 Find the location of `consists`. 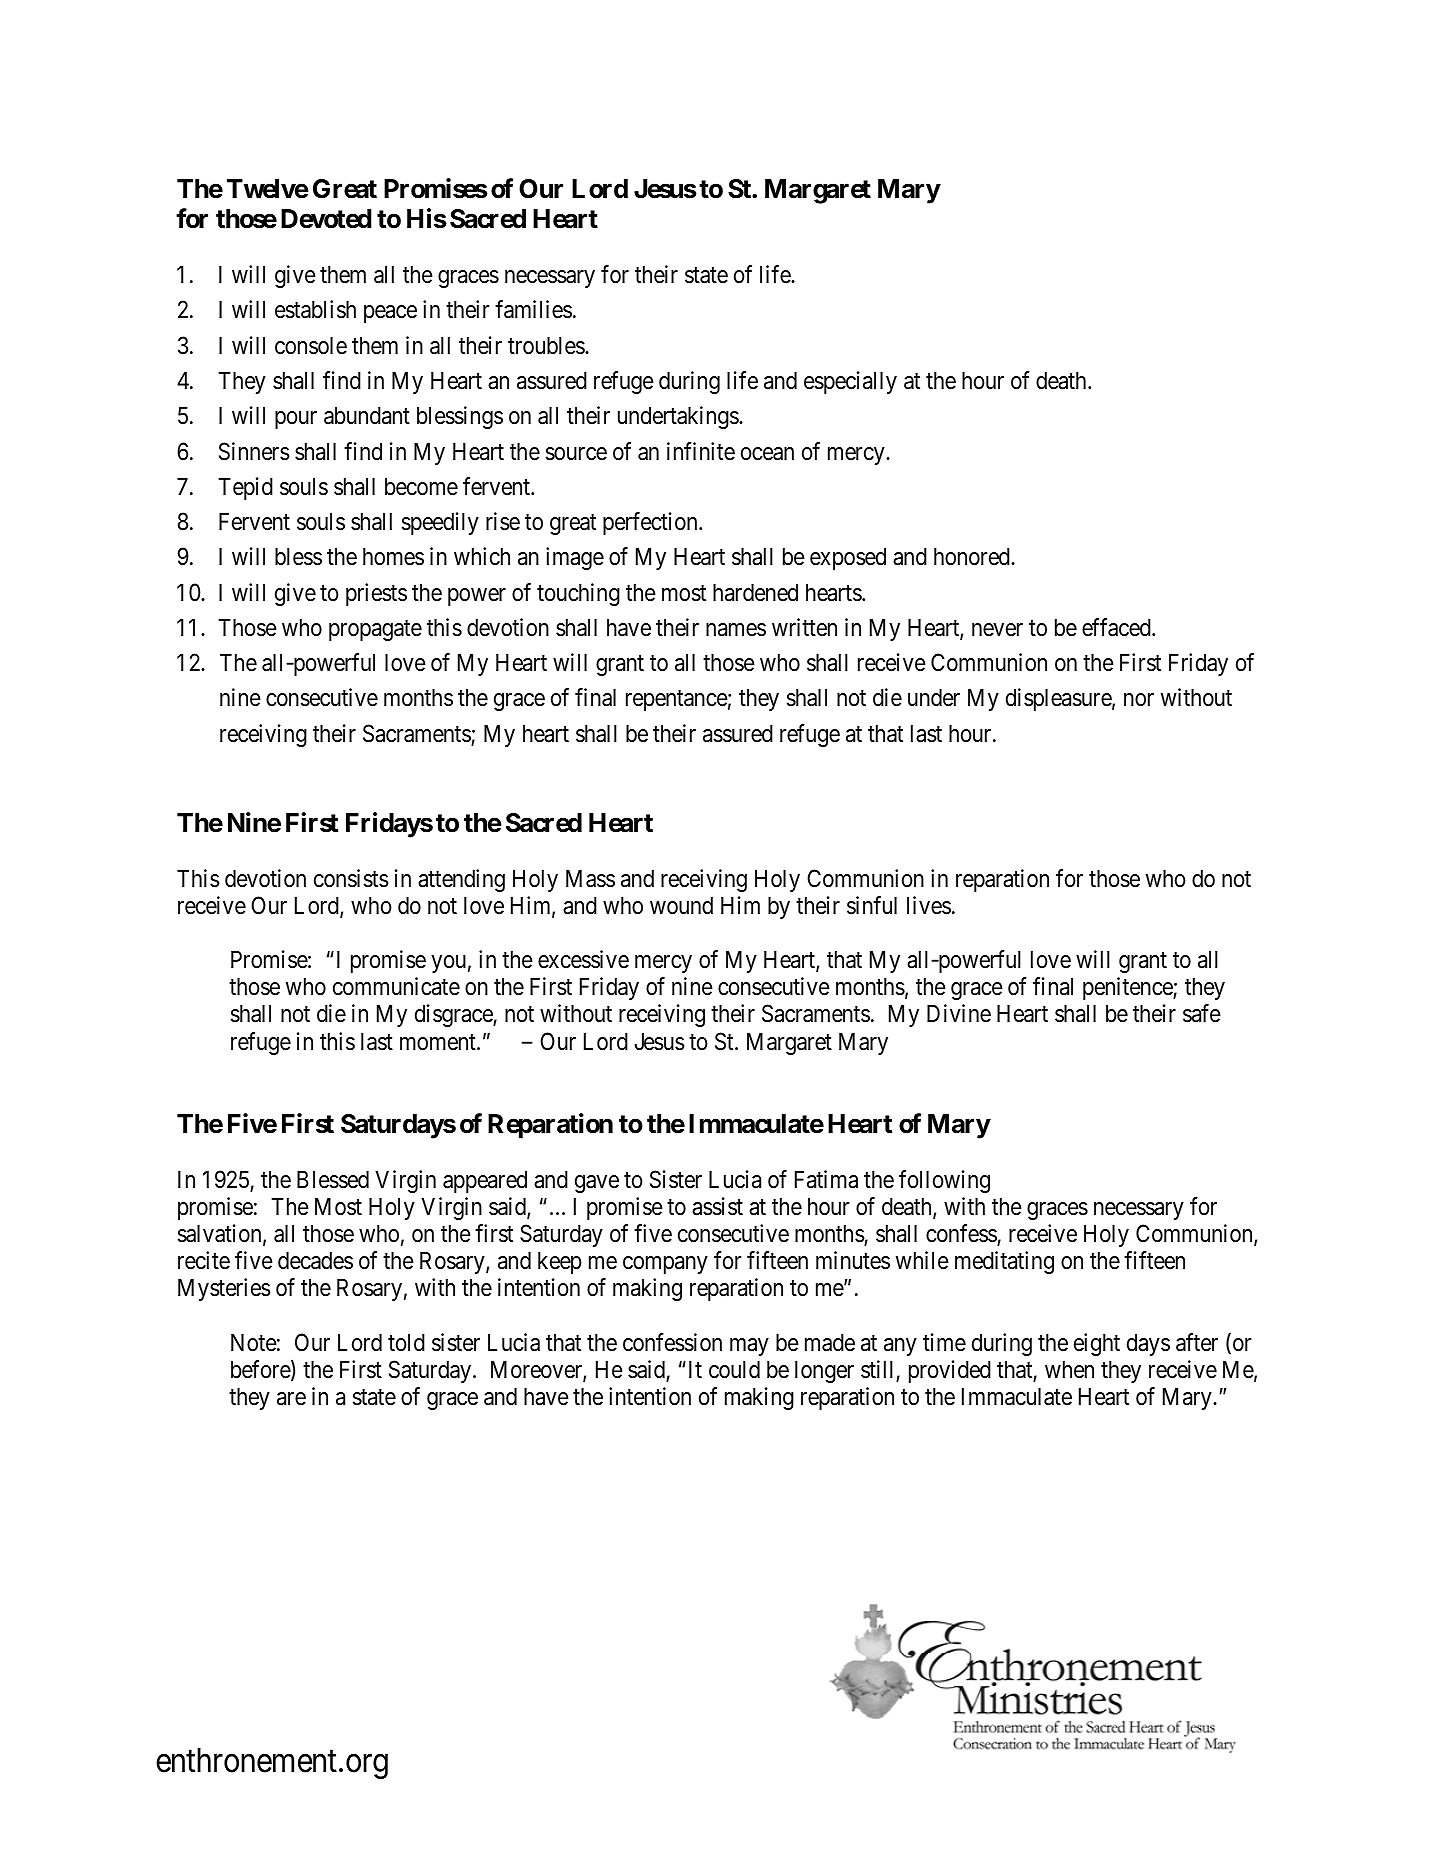

consists is located at coordinates (351, 878).
